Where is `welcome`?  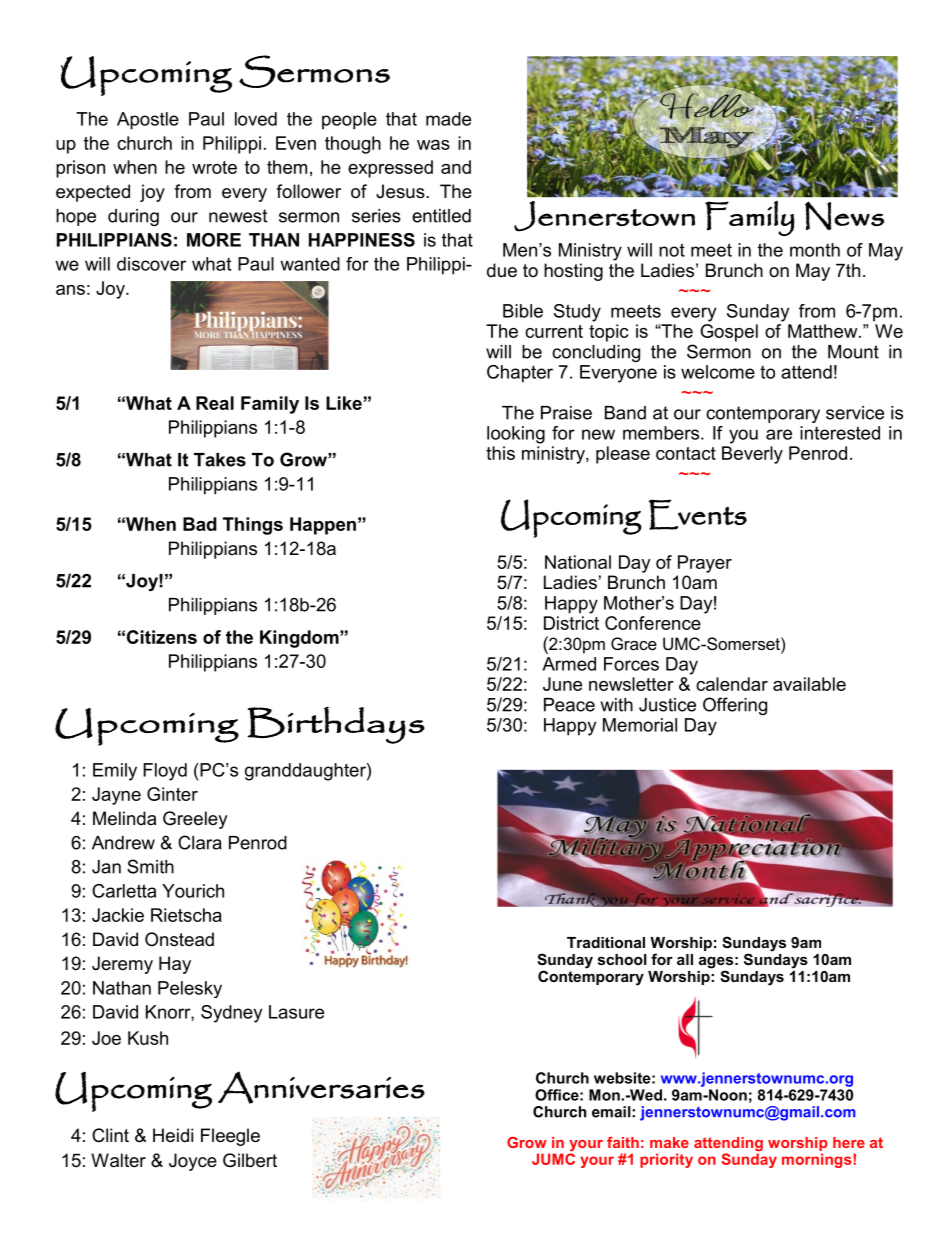
welcome is located at coordinates (718, 372).
